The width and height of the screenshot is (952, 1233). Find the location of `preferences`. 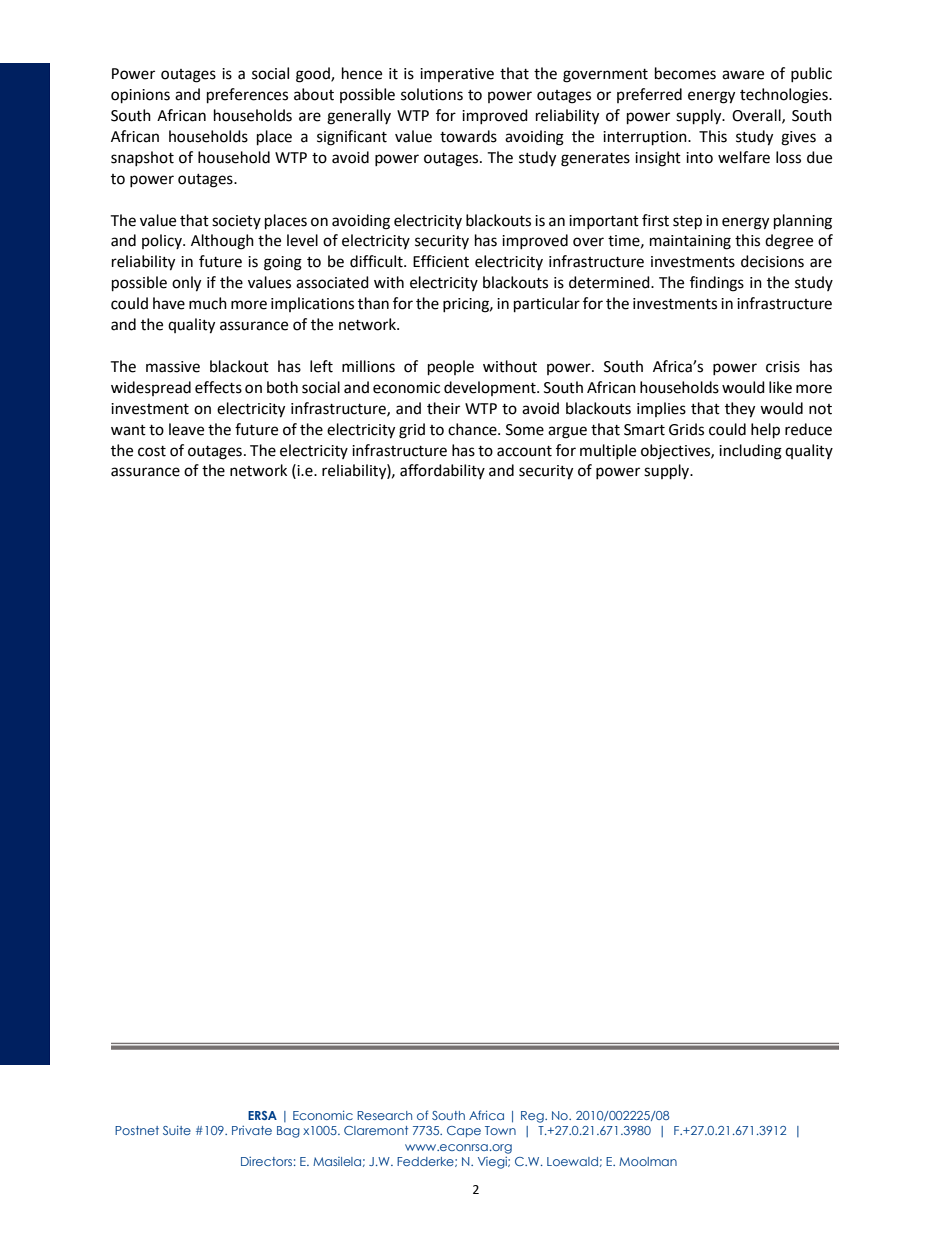

preferences is located at coordinates (247, 96).
